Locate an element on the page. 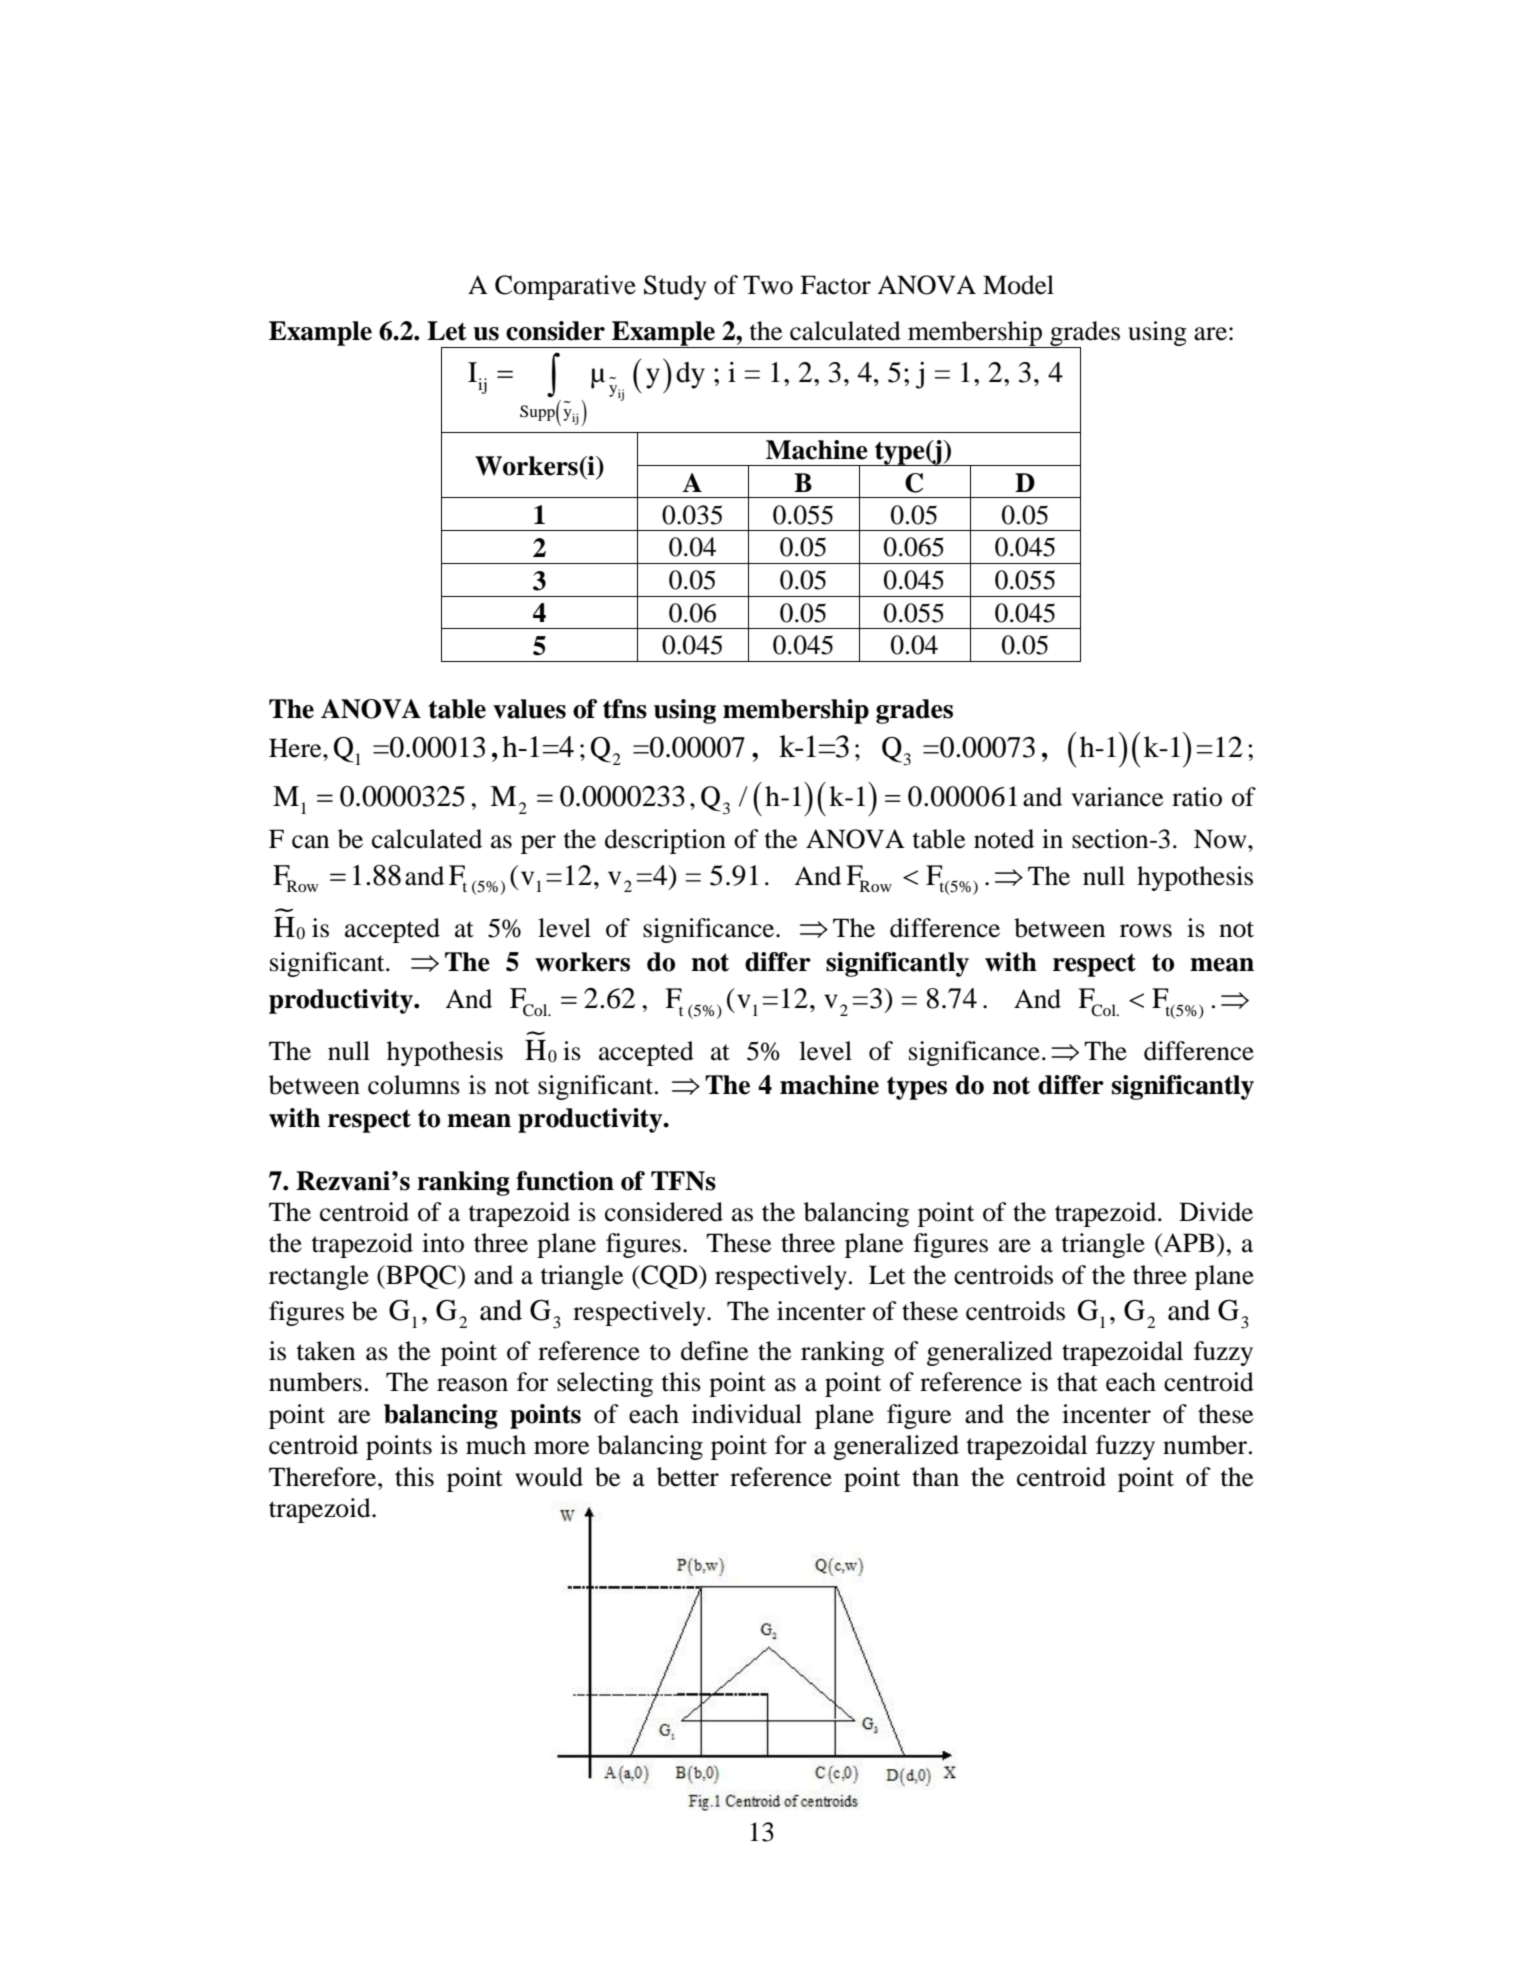 The height and width of the page is (1971, 1523). much is located at coordinates (496, 1445).
